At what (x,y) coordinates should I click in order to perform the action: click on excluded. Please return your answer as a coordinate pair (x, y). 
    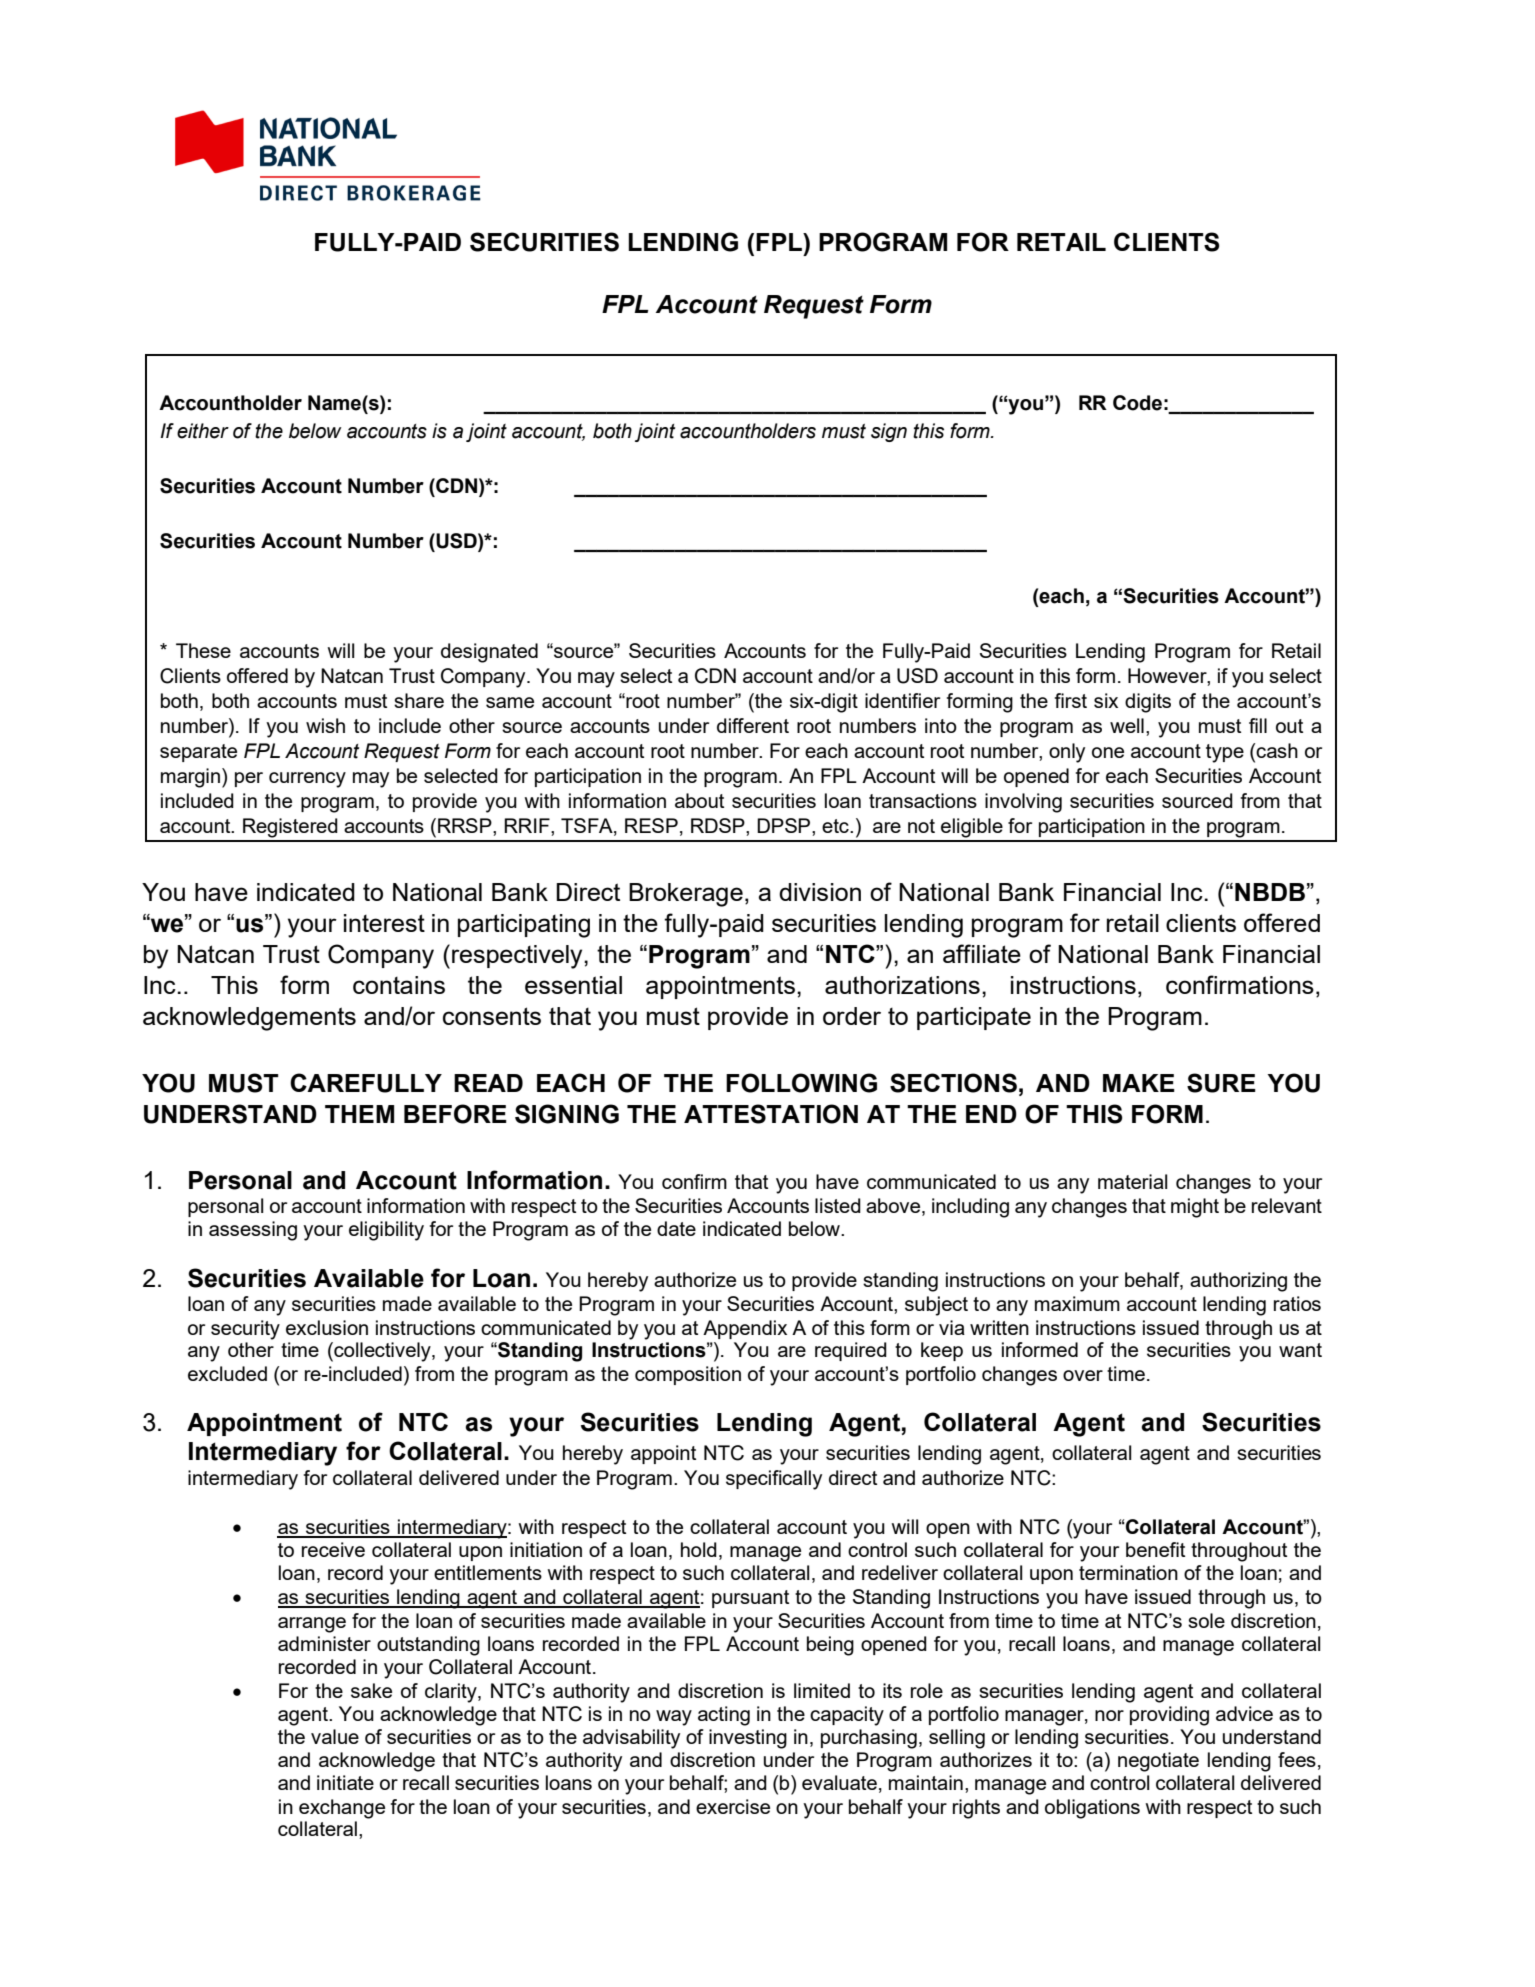
    Looking at the image, I should click on (227, 1373).
